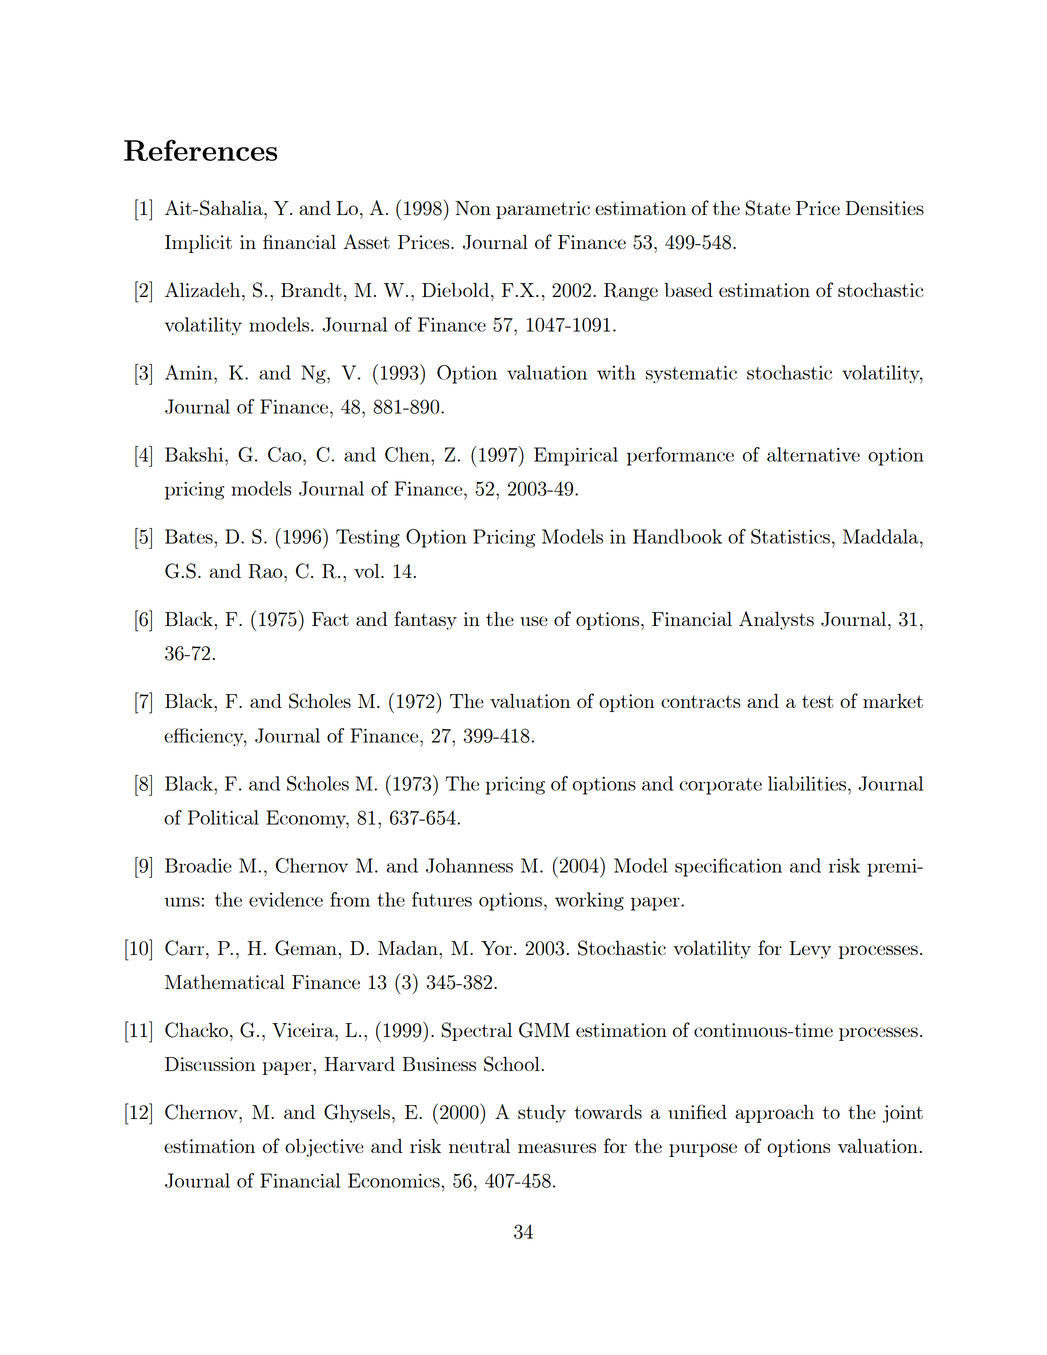 This page has width=1047, height=1355. What do you see at coordinates (767, 208) in the page?
I see `State` at bounding box center [767, 208].
